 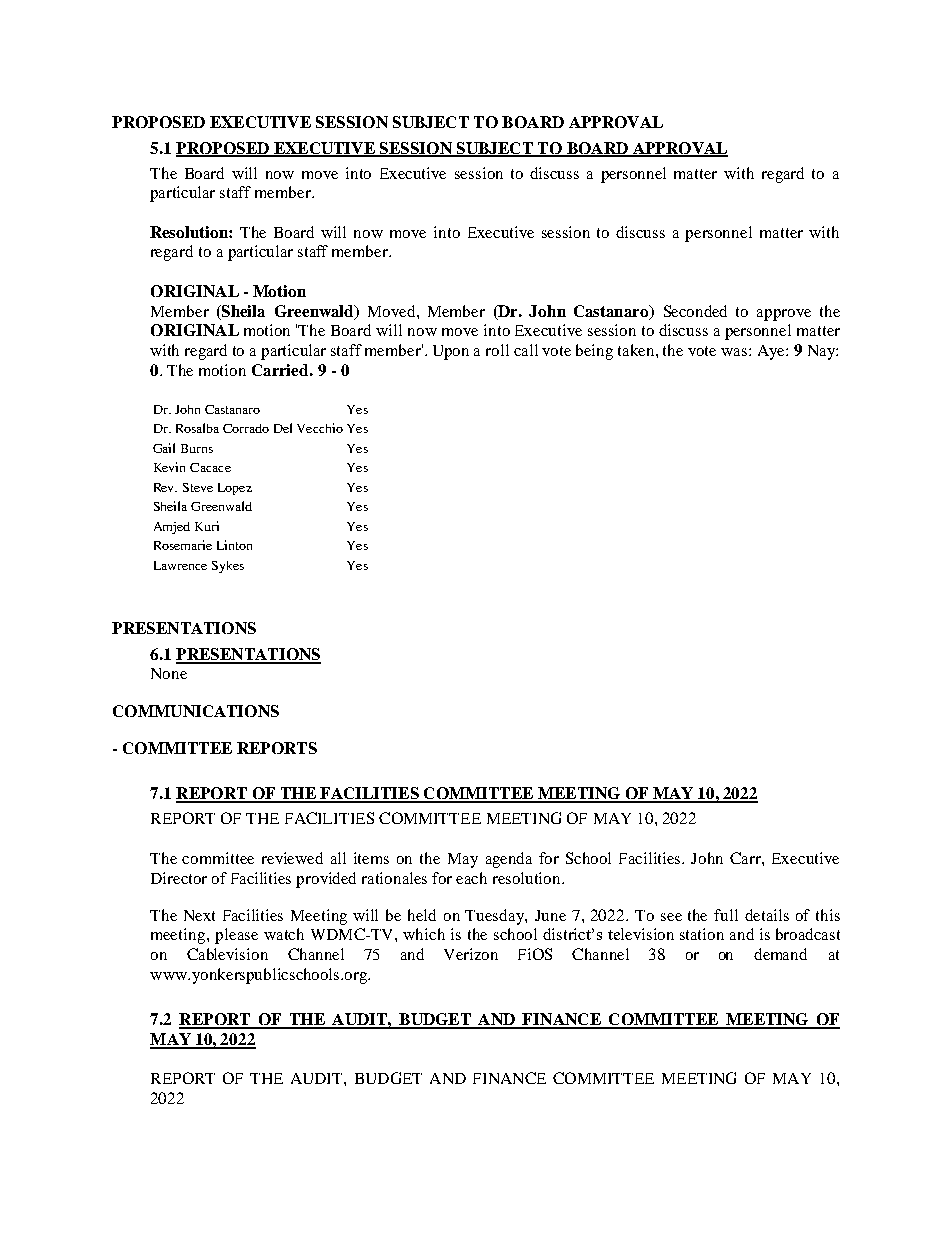 What do you see at coordinates (235, 489) in the screenshot?
I see `Lopez` at bounding box center [235, 489].
